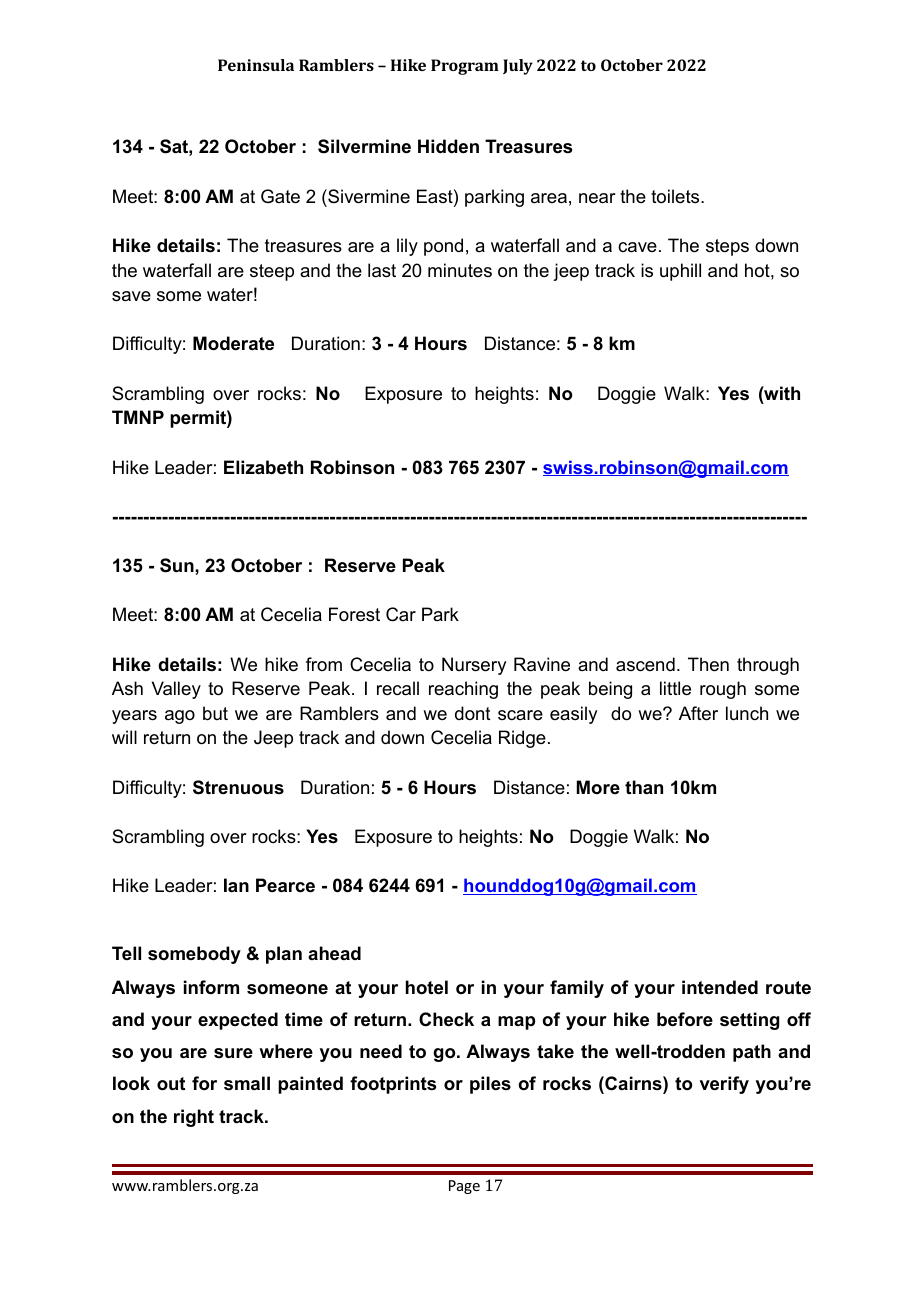 Image resolution: width=924 pixels, height=1308 pixels. Describe the element at coordinates (256, 65) in the page. I see `Peninsula` at that location.
